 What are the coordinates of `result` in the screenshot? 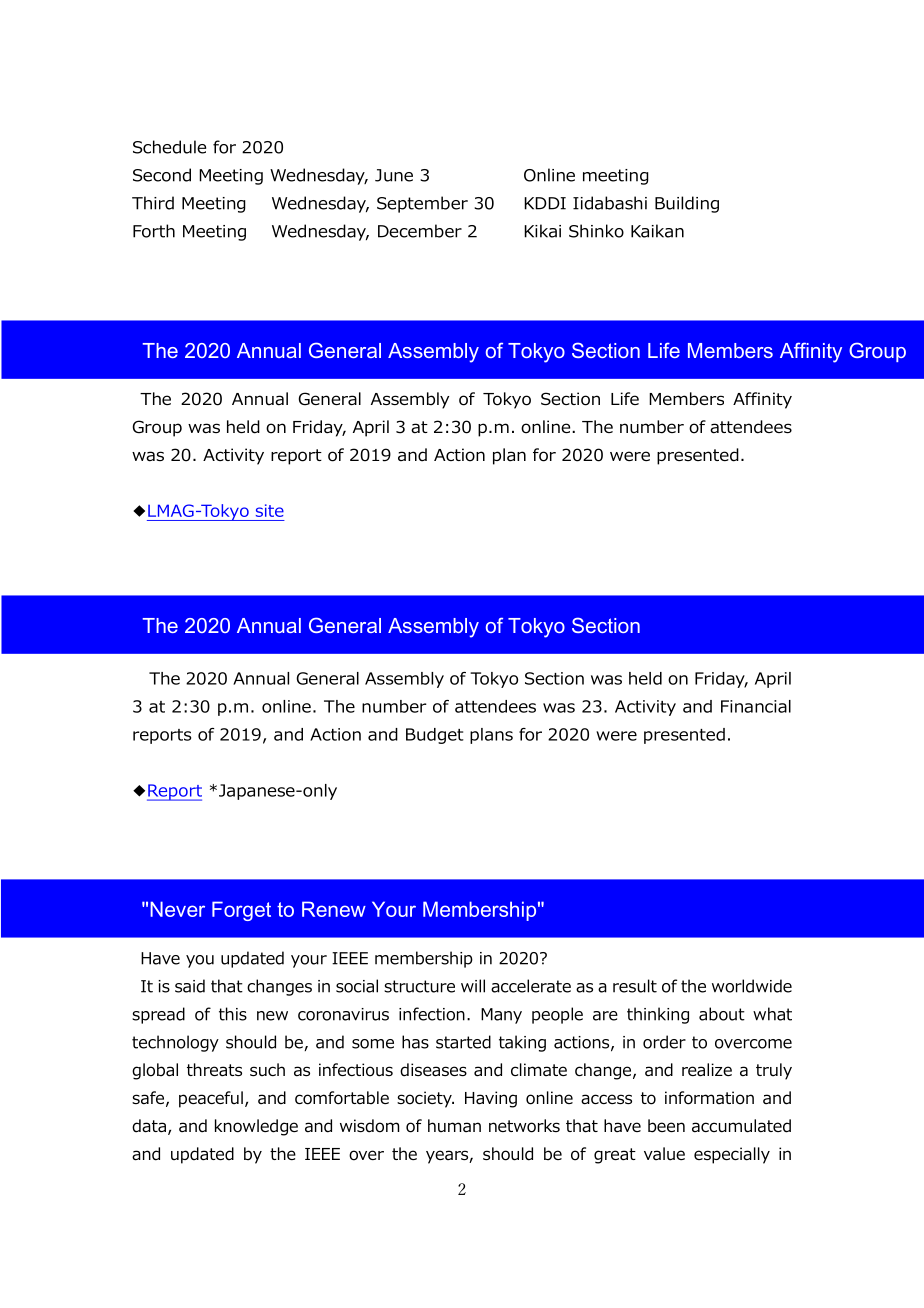 It's located at (635, 986).
